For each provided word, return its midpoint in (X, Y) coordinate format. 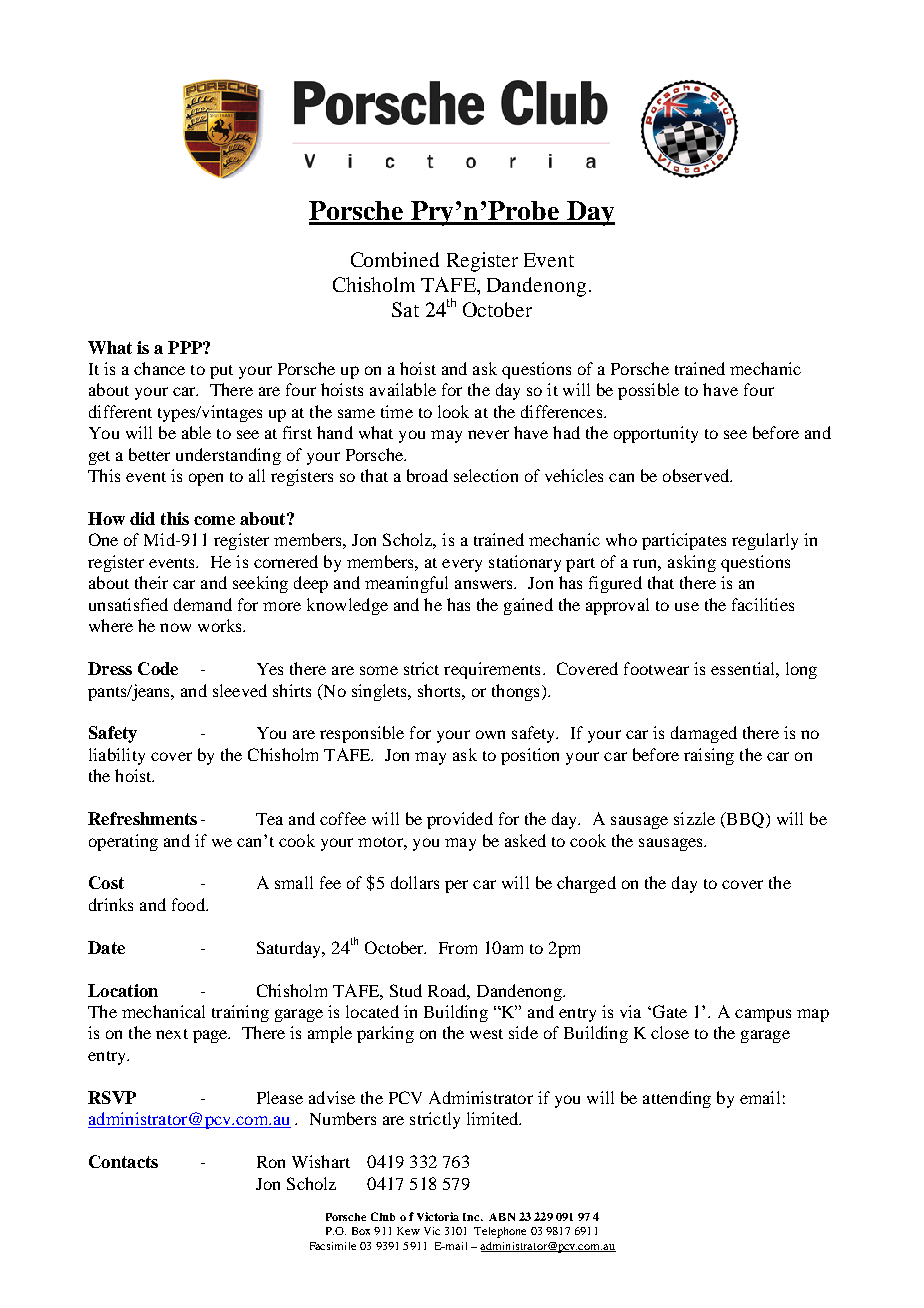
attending (677, 1099)
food (189, 904)
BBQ (745, 820)
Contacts (123, 1161)
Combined (395, 259)
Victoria (438, 1216)
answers (485, 584)
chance (159, 368)
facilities (763, 604)
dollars (415, 882)
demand (203, 604)
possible (648, 391)
